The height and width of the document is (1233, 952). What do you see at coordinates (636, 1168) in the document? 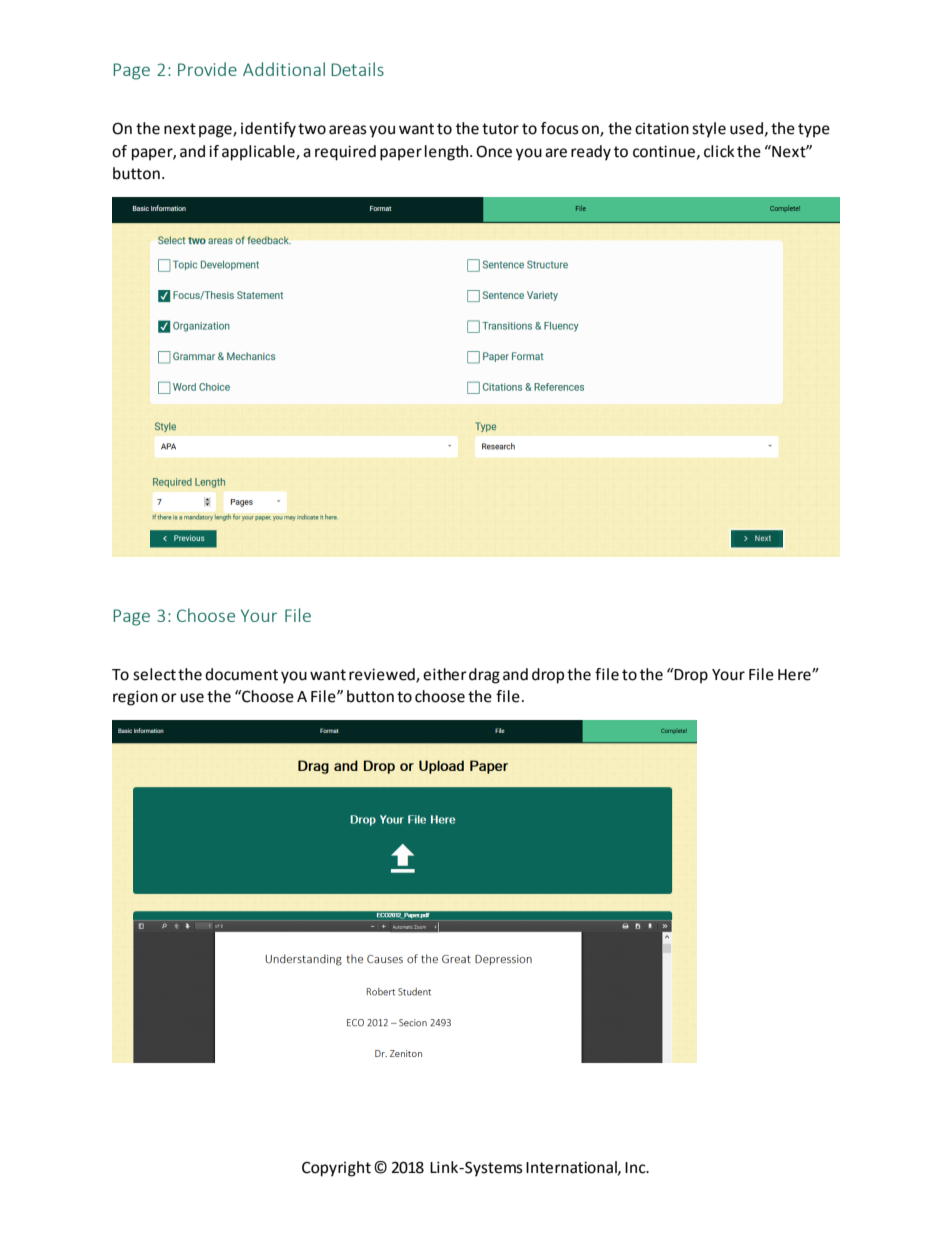
I see `Inc` at bounding box center [636, 1168].
